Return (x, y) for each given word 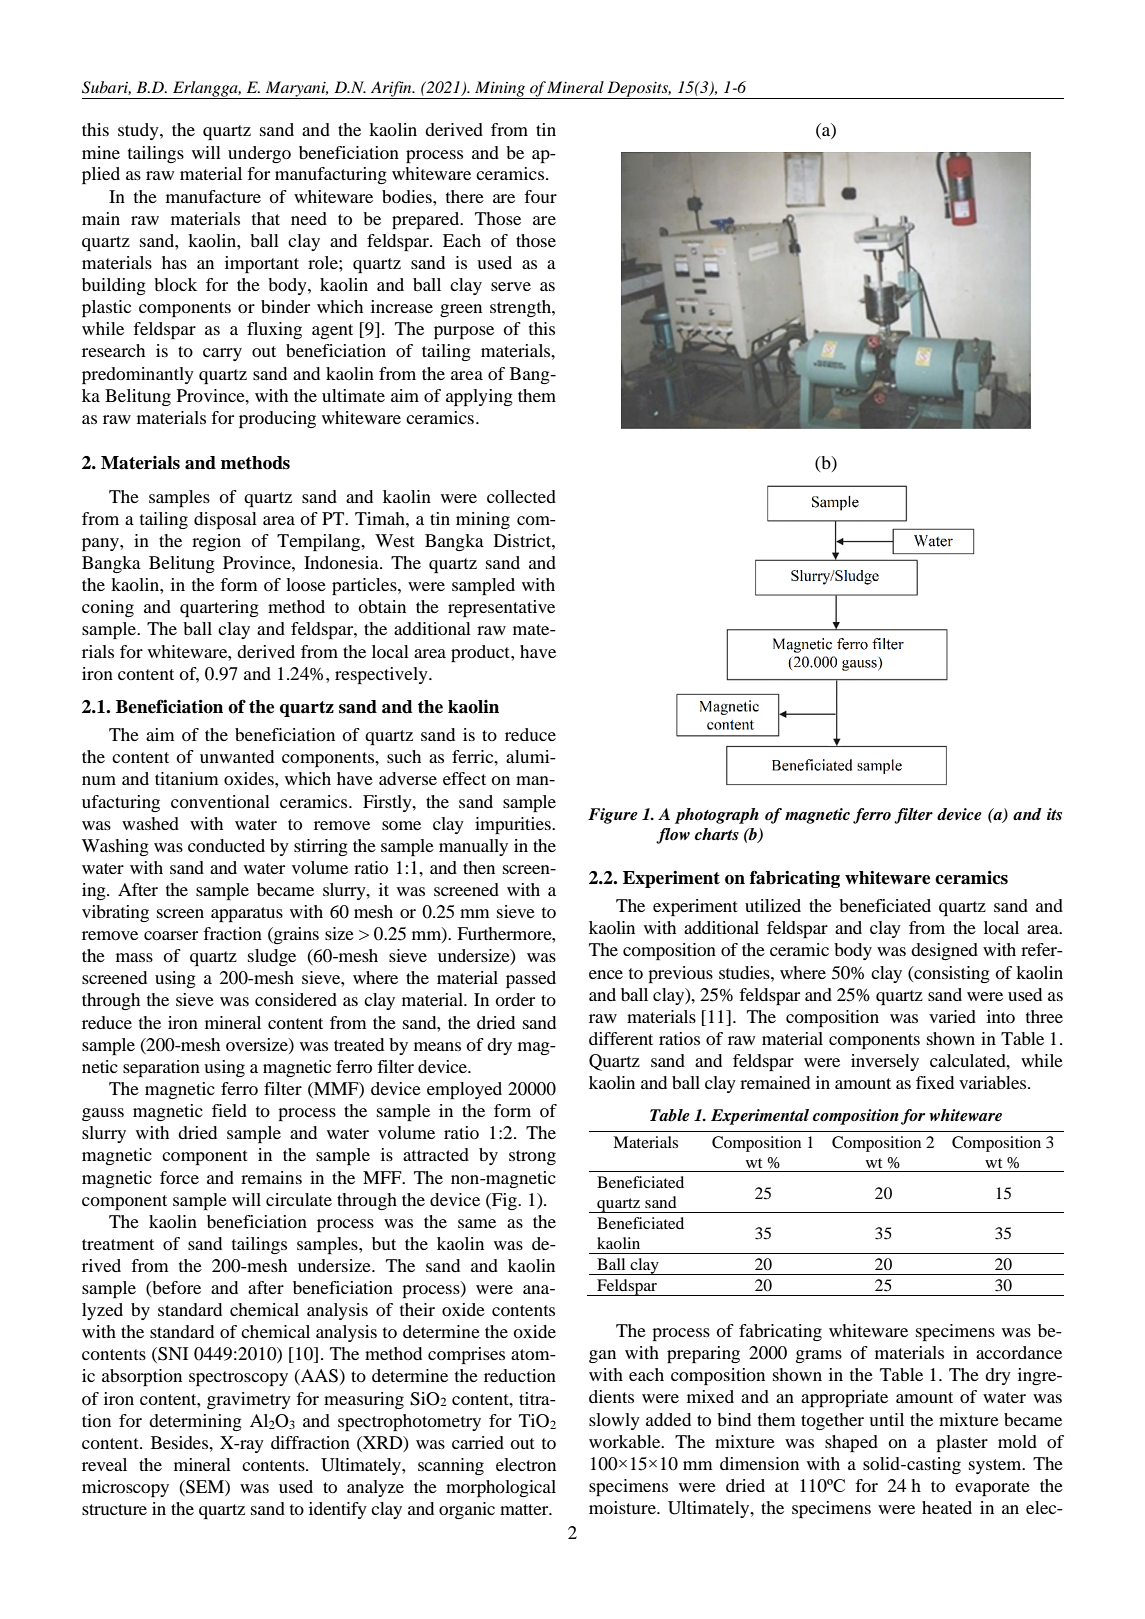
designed (944, 951)
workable (626, 1441)
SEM (205, 1488)
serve (511, 286)
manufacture (213, 196)
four (540, 196)
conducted (226, 845)
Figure (613, 816)
